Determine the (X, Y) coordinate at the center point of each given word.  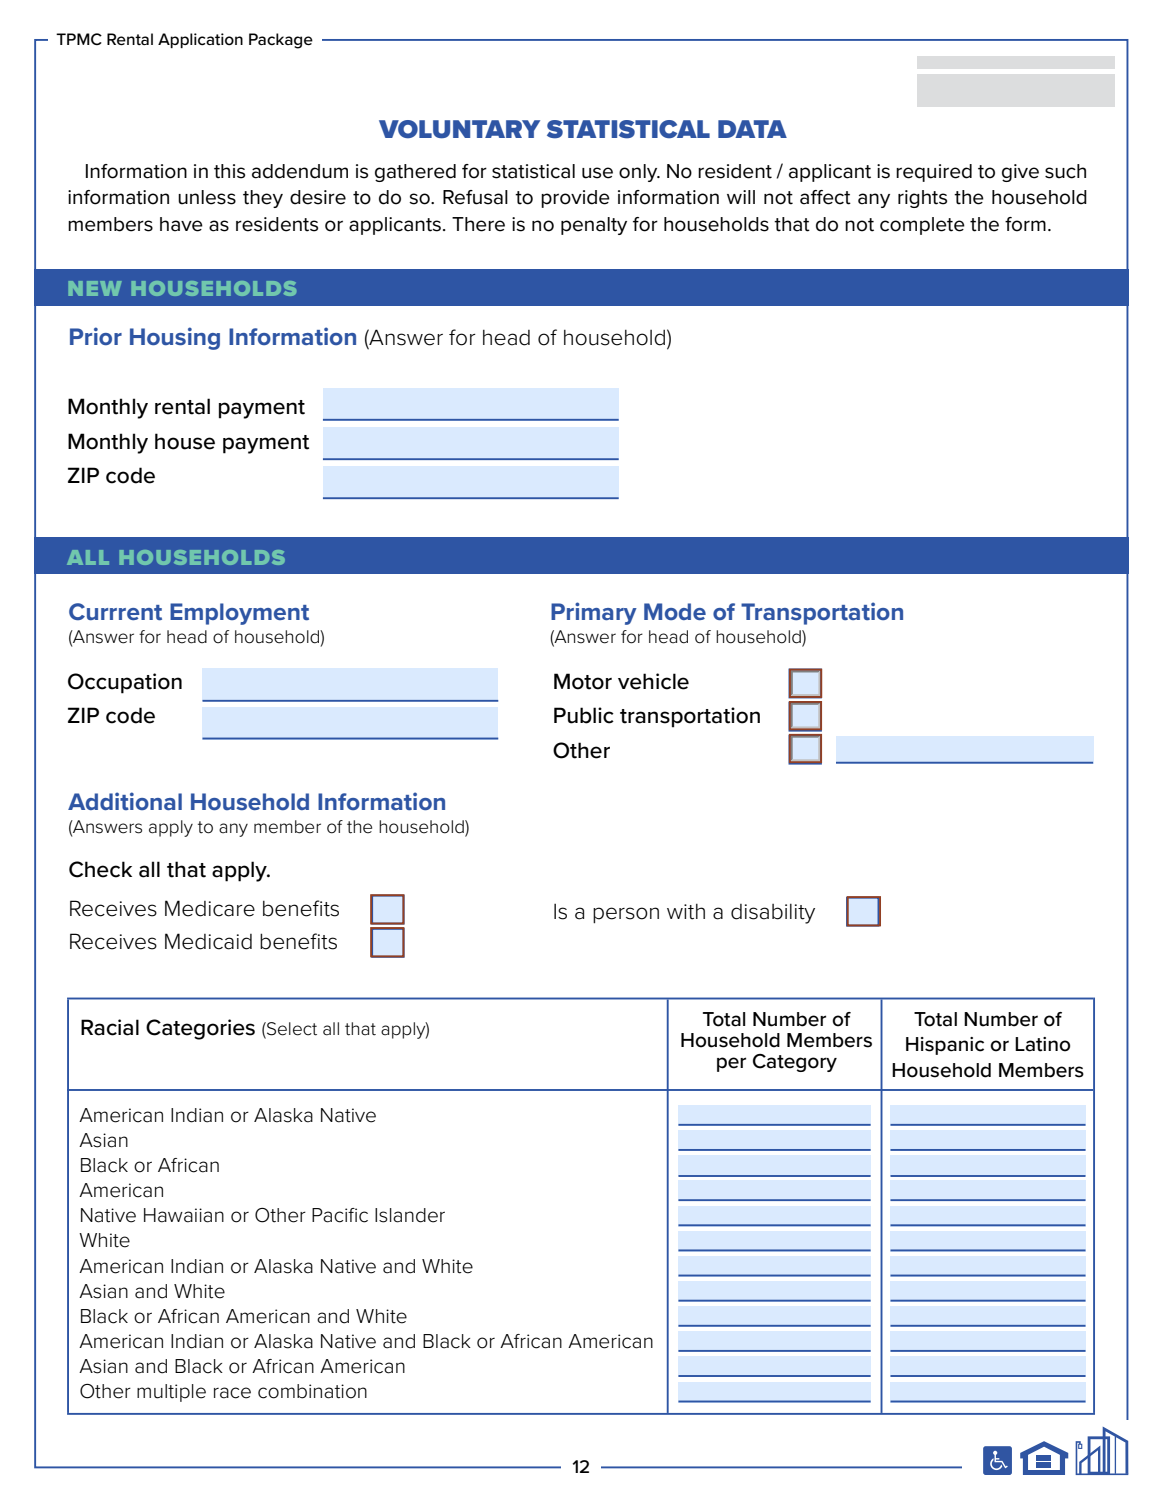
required (934, 173)
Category (795, 1063)
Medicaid (208, 941)
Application (200, 40)
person (626, 915)
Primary (594, 613)
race (232, 1393)
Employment (239, 614)
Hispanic (945, 1046)
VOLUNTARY (459, 129)
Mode (675, 611)
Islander (410, 1215)
